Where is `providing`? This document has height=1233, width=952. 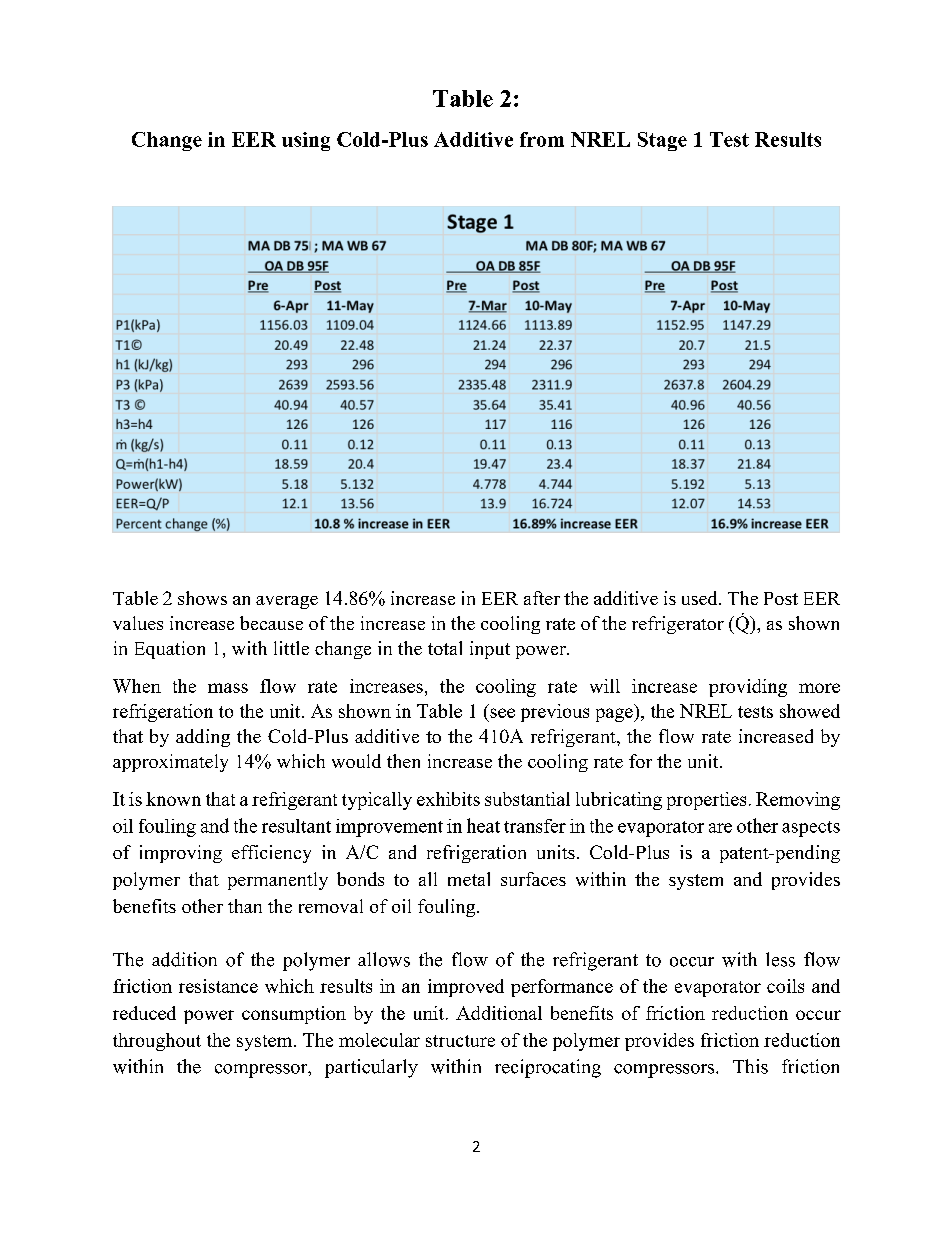
providing is located at coordinates (748, 688).
